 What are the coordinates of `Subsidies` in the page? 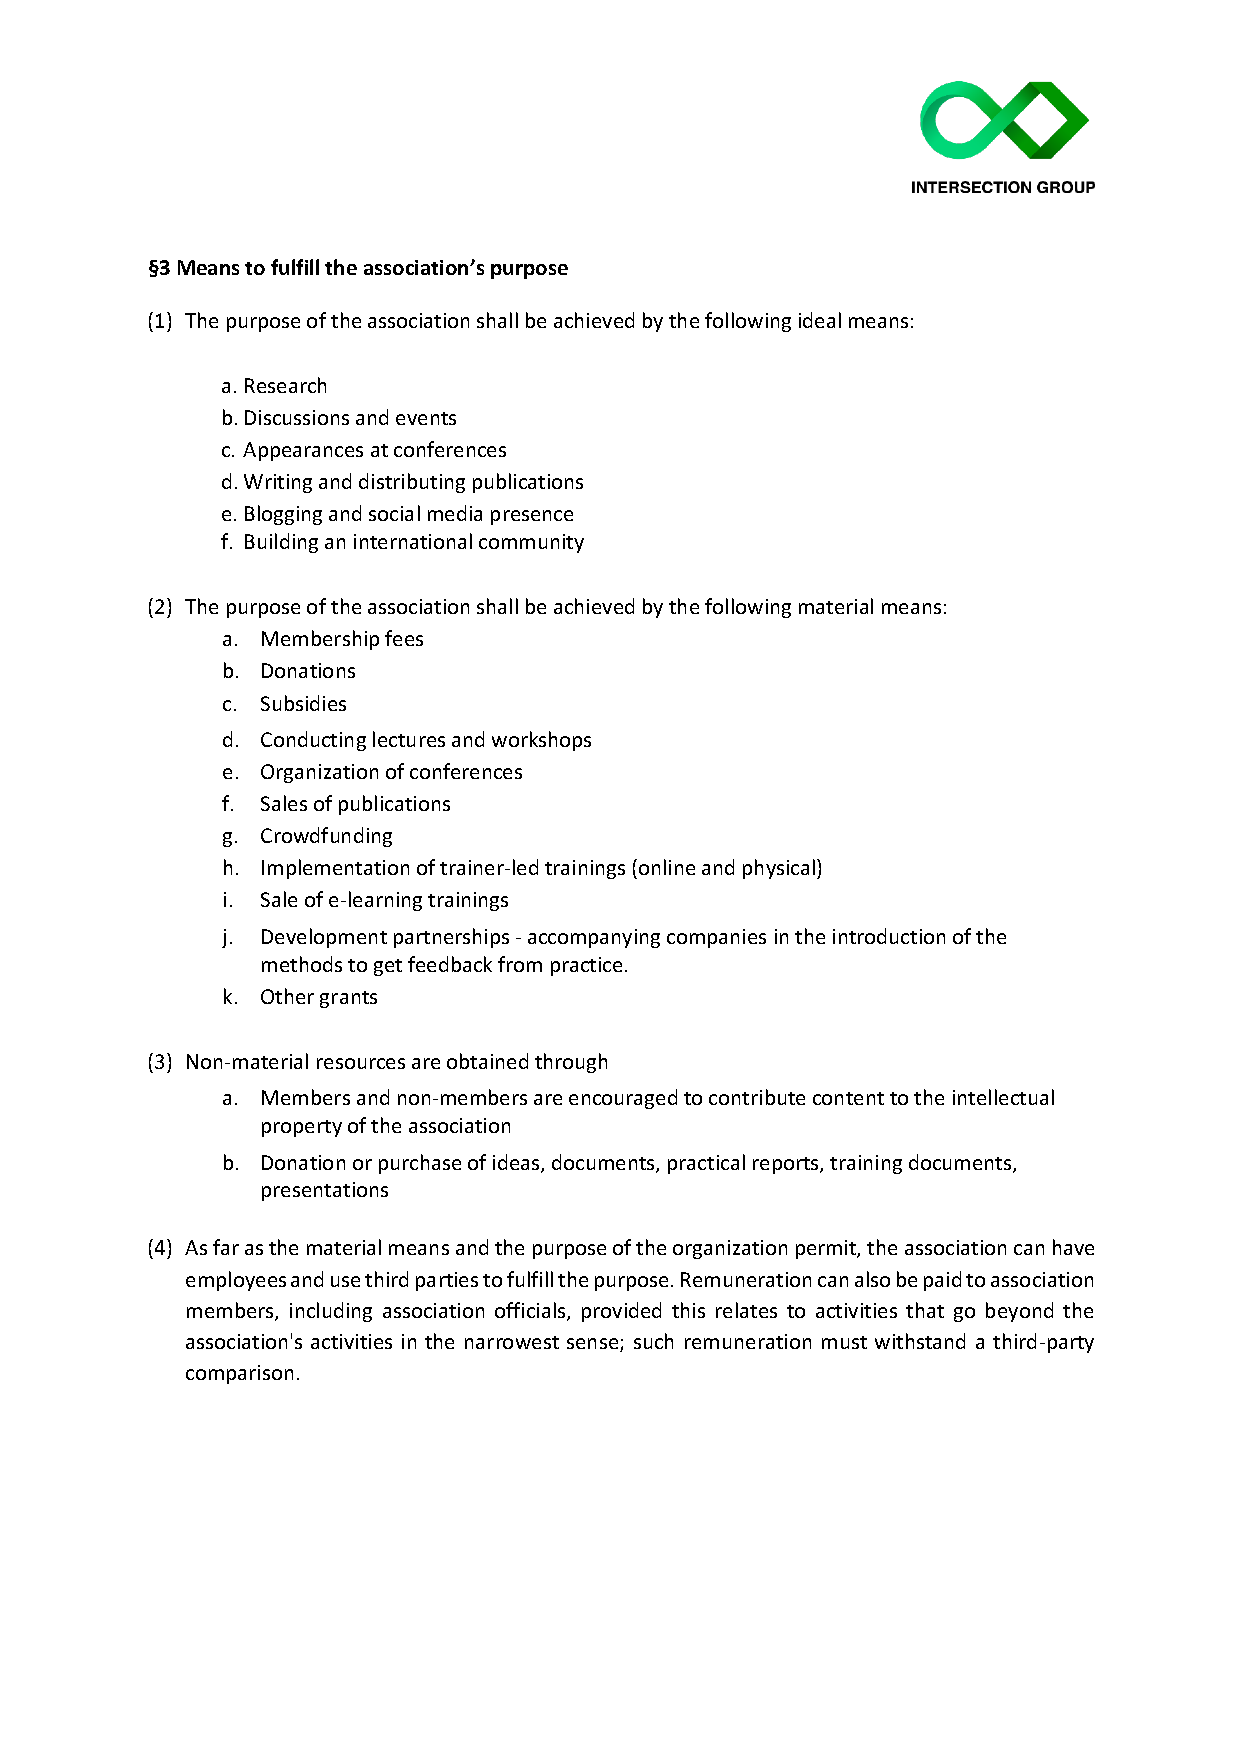 It's located at (303, 703).
